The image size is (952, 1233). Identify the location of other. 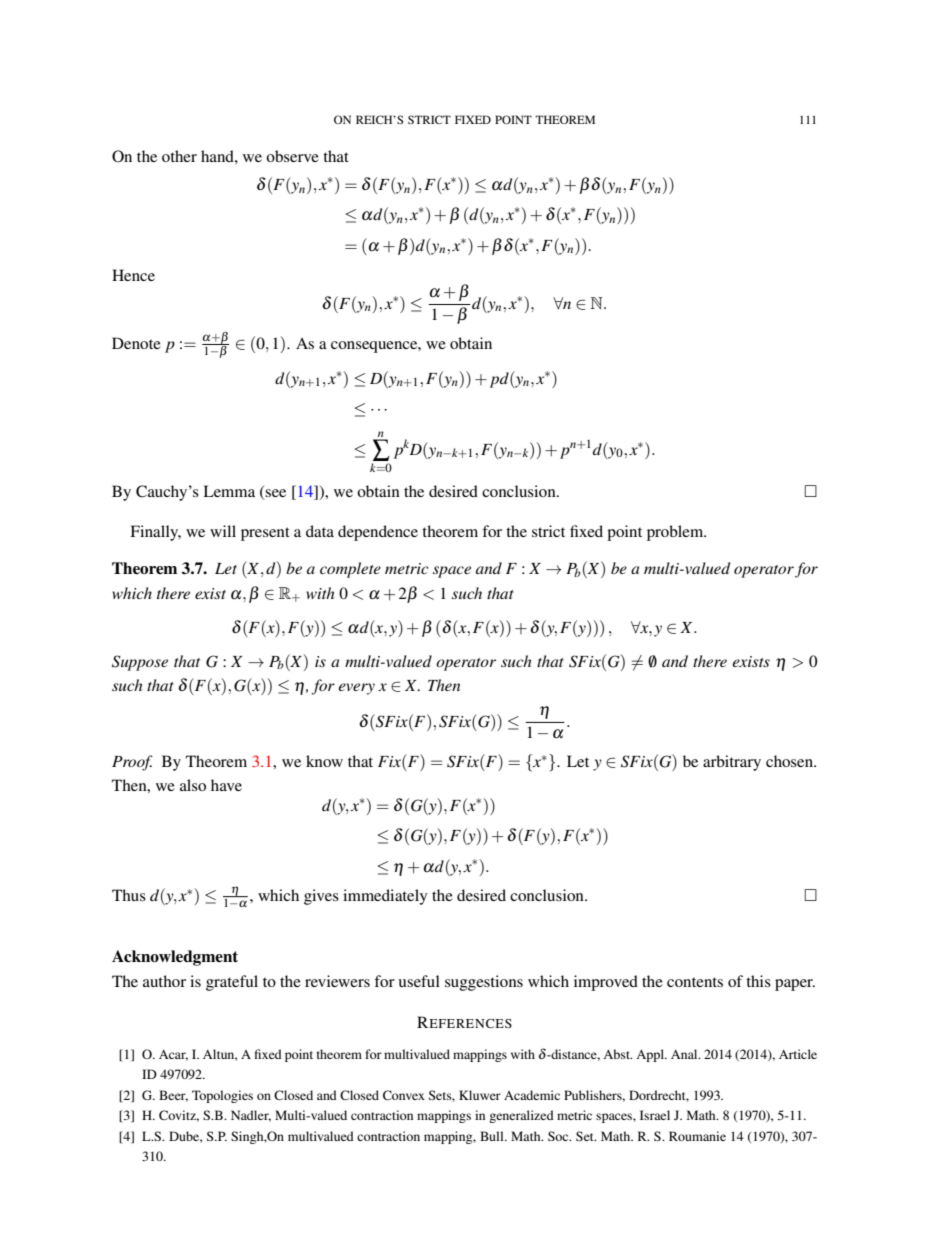
(179, 156).
